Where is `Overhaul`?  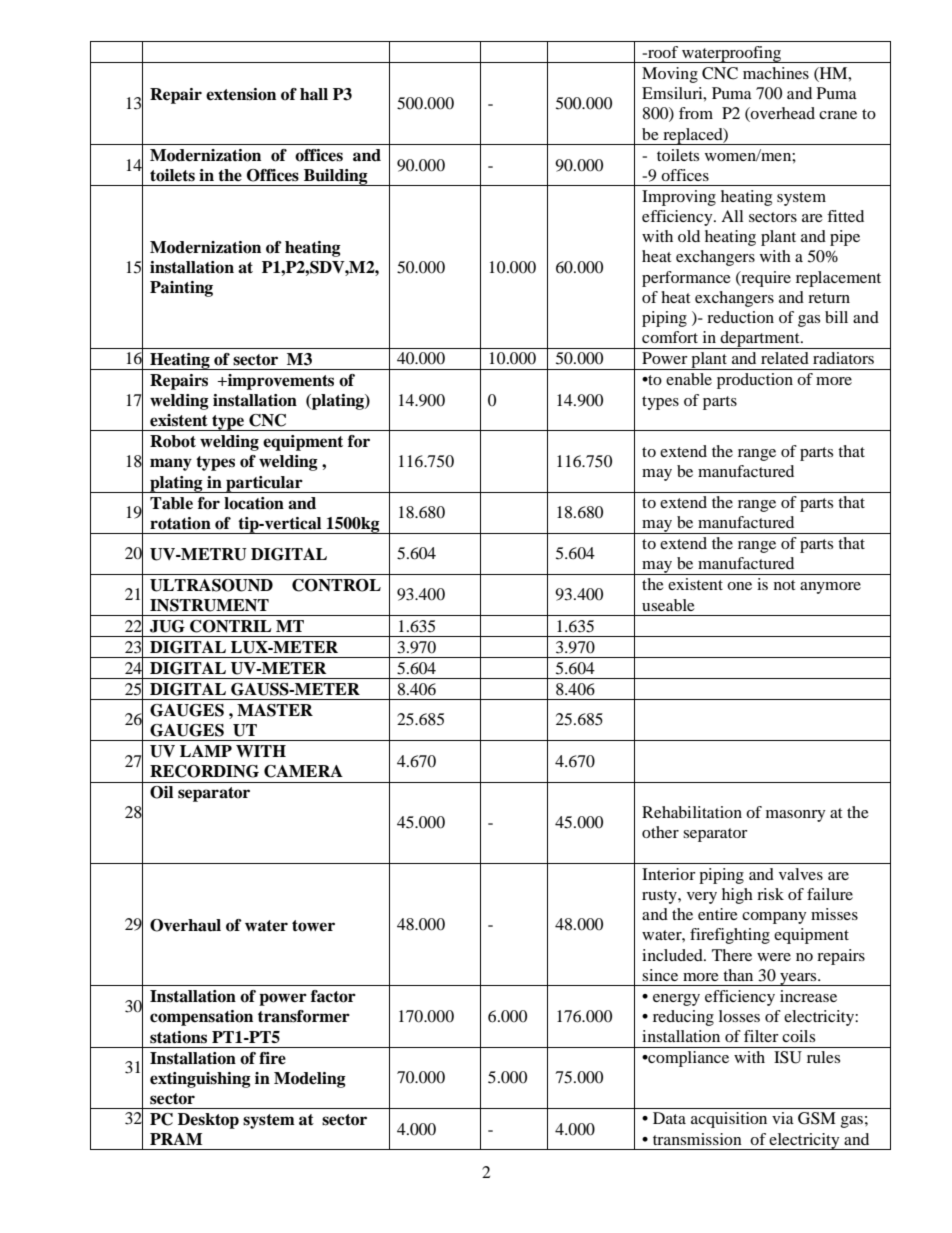
Overhaul is located at coordinates (185, 925).
